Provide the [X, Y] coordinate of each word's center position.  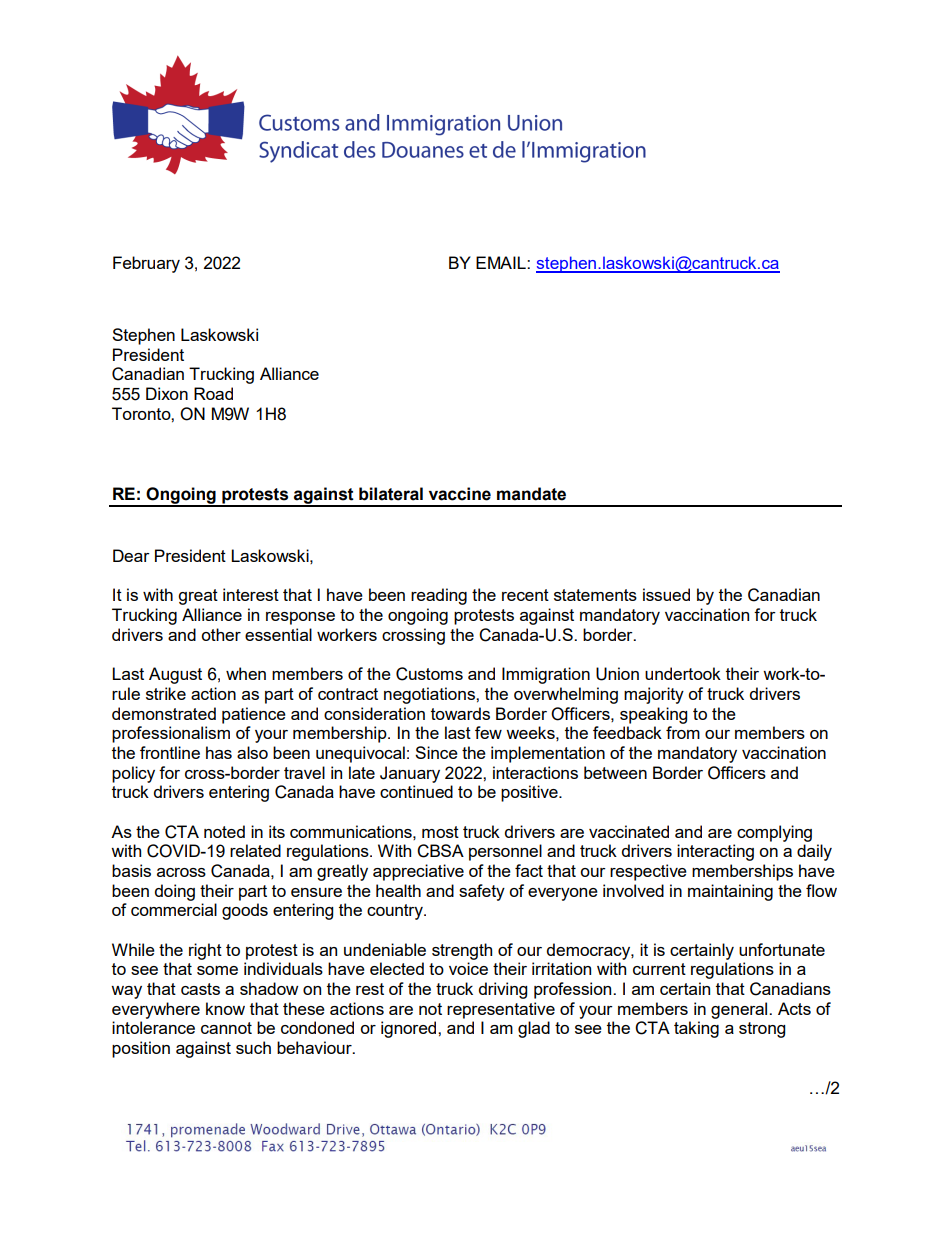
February [146, 264]
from [683, 732]
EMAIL [502, 262]
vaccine [460, 494]
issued [666, 594]
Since [436, 752]
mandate [531, 494]
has [219, 752]
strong [762, 1030]
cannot [226, 1028]
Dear [131, 555]
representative [501, 1010]
